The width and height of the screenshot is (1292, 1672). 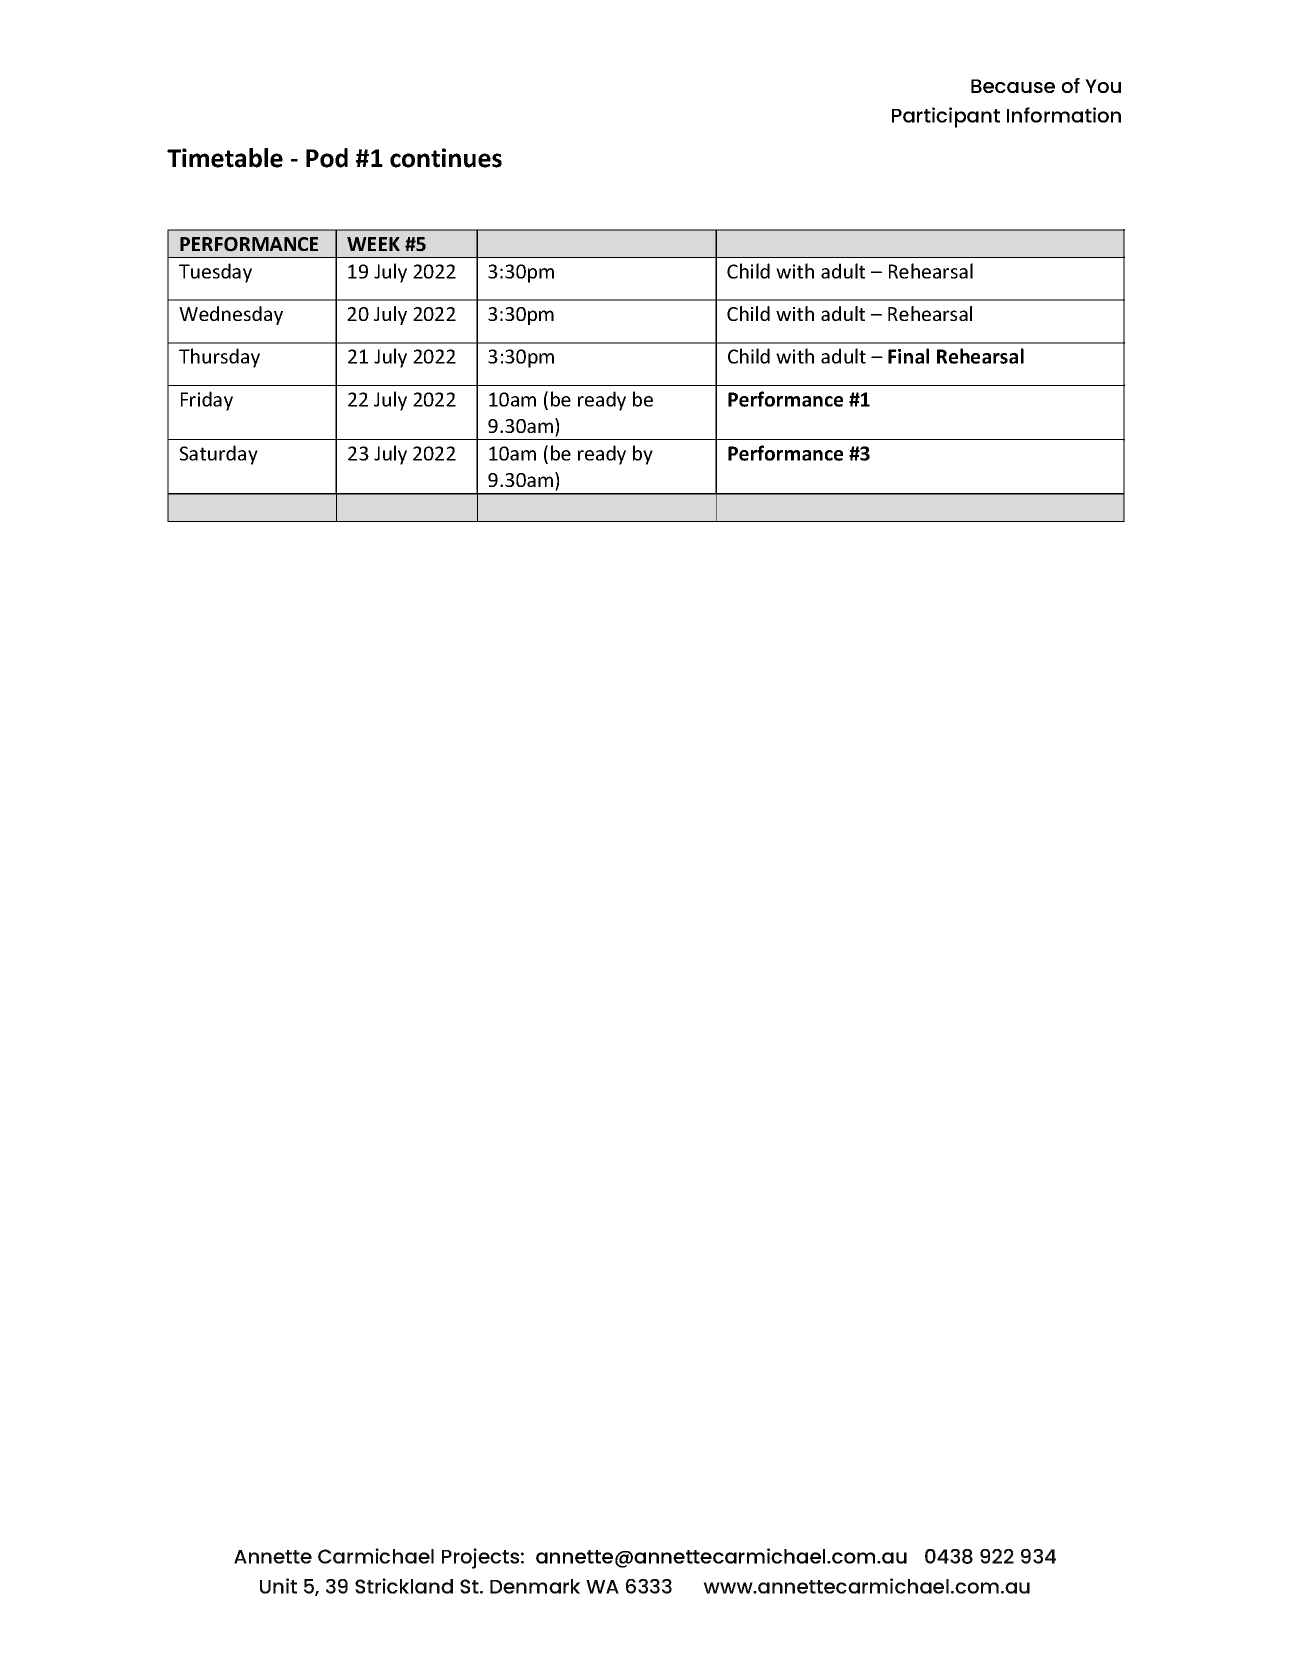 What do you see at coordinates (946, 117) in the screenshot?
I see `Participant` at bounding box center [946, 117].
